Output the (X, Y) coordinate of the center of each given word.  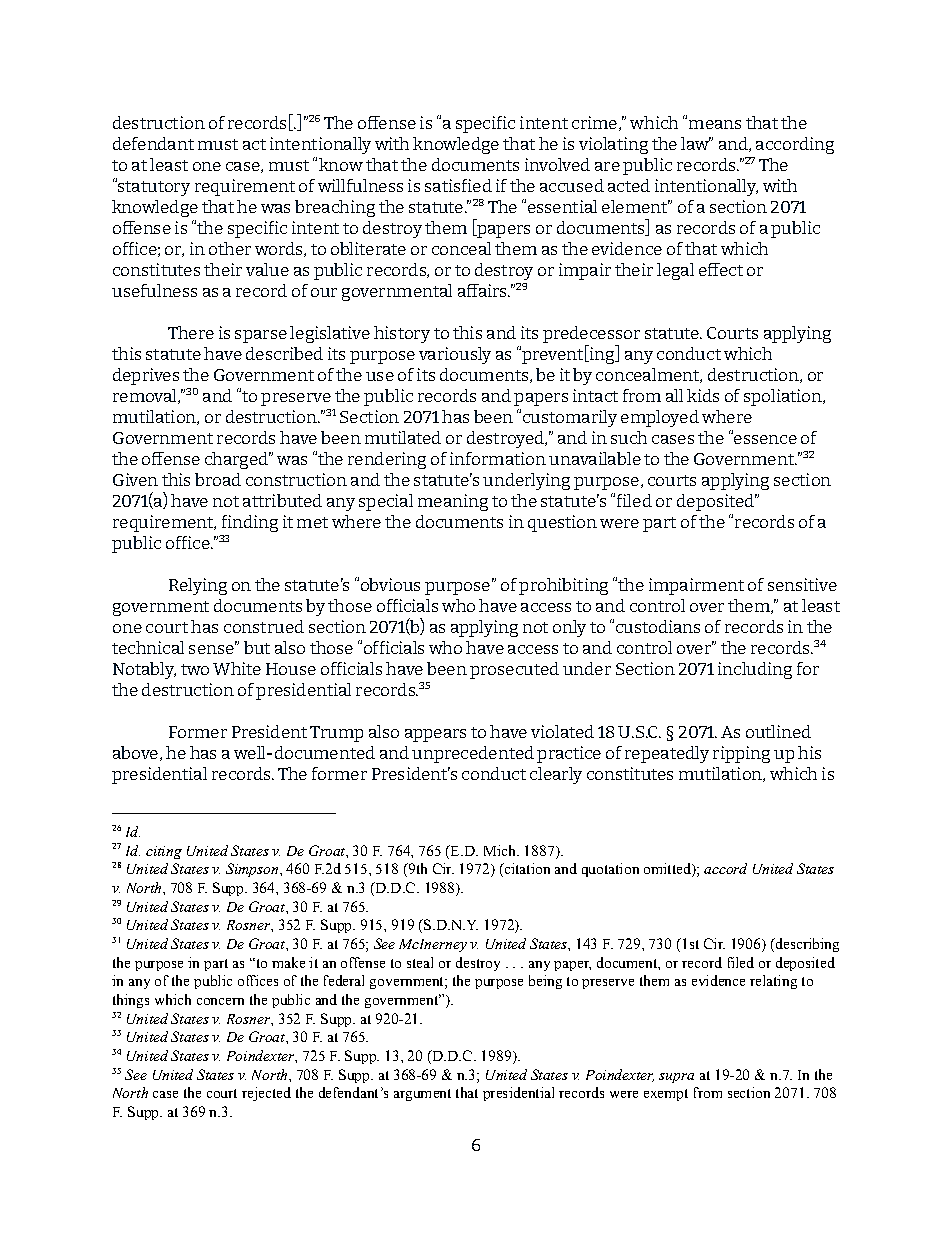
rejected (266, 1094)
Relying (198, 586)
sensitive (802, 584)
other (230, 248)
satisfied (458, 185)
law (696, 143)
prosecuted (514, 670)
